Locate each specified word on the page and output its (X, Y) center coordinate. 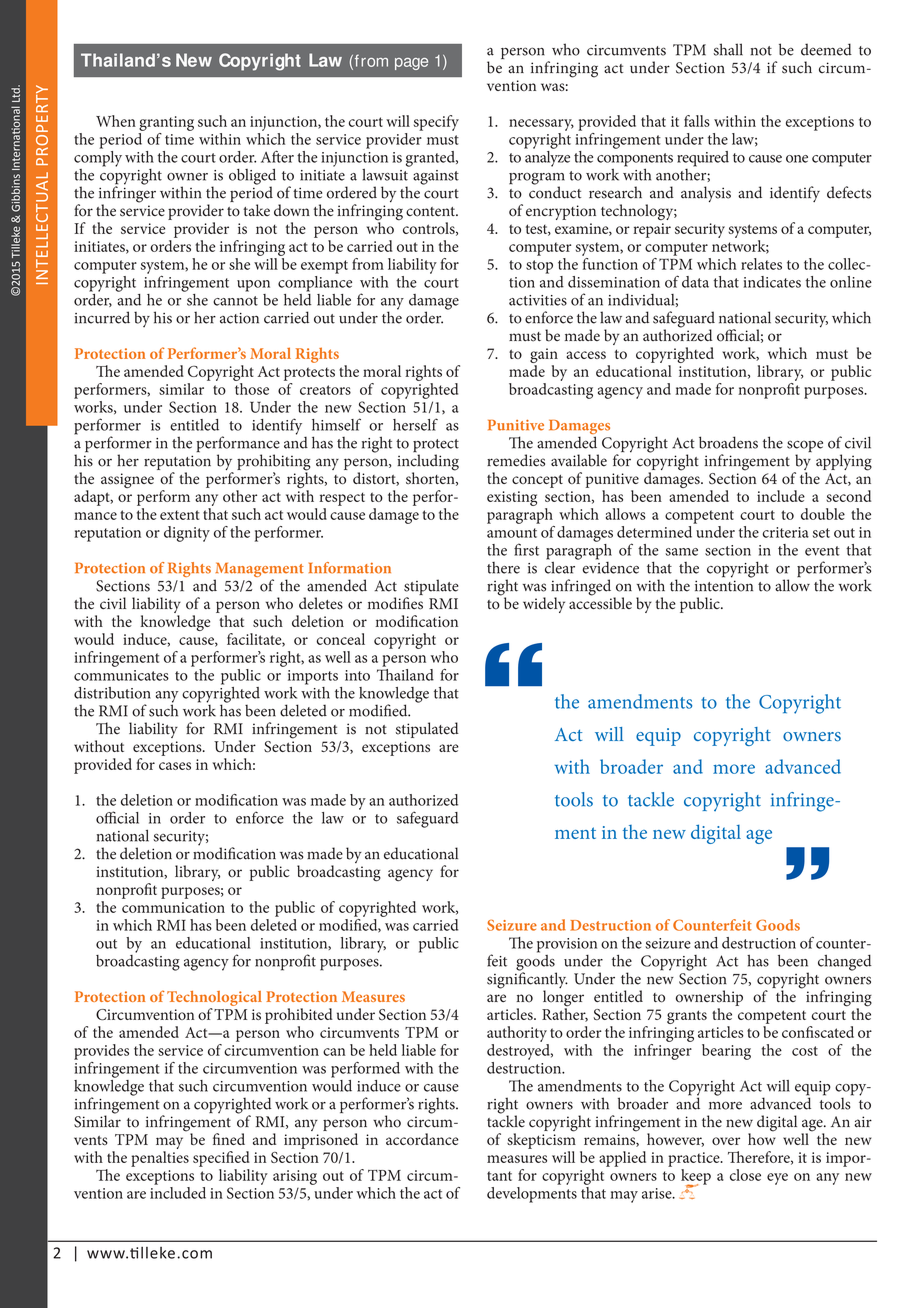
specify (436, 123)
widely (544, 605)
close (745, 1175)
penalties (160, 1159)
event (822, 551)
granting (166, 123)
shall (728, 49)
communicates (121, 675)
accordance (422, 1139)
